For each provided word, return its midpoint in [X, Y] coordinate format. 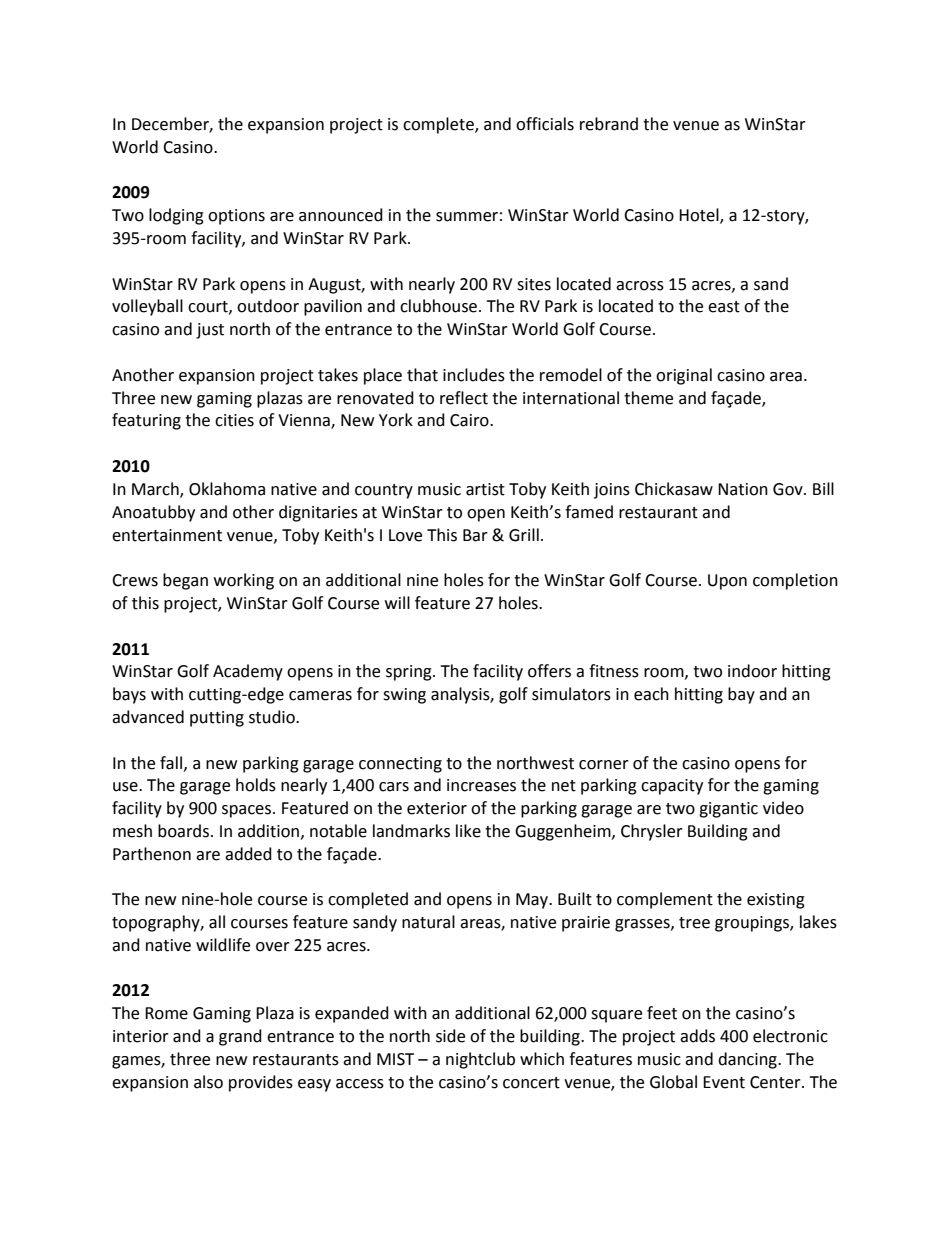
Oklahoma [227, 489]
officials [545, 124]
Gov [789, 489]
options [236, 217]
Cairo [470, 420]
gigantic [728, 810]
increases [481, 785]
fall [172, 763]
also [208, 1082]
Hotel [700, 216]
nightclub [480, 1060]
